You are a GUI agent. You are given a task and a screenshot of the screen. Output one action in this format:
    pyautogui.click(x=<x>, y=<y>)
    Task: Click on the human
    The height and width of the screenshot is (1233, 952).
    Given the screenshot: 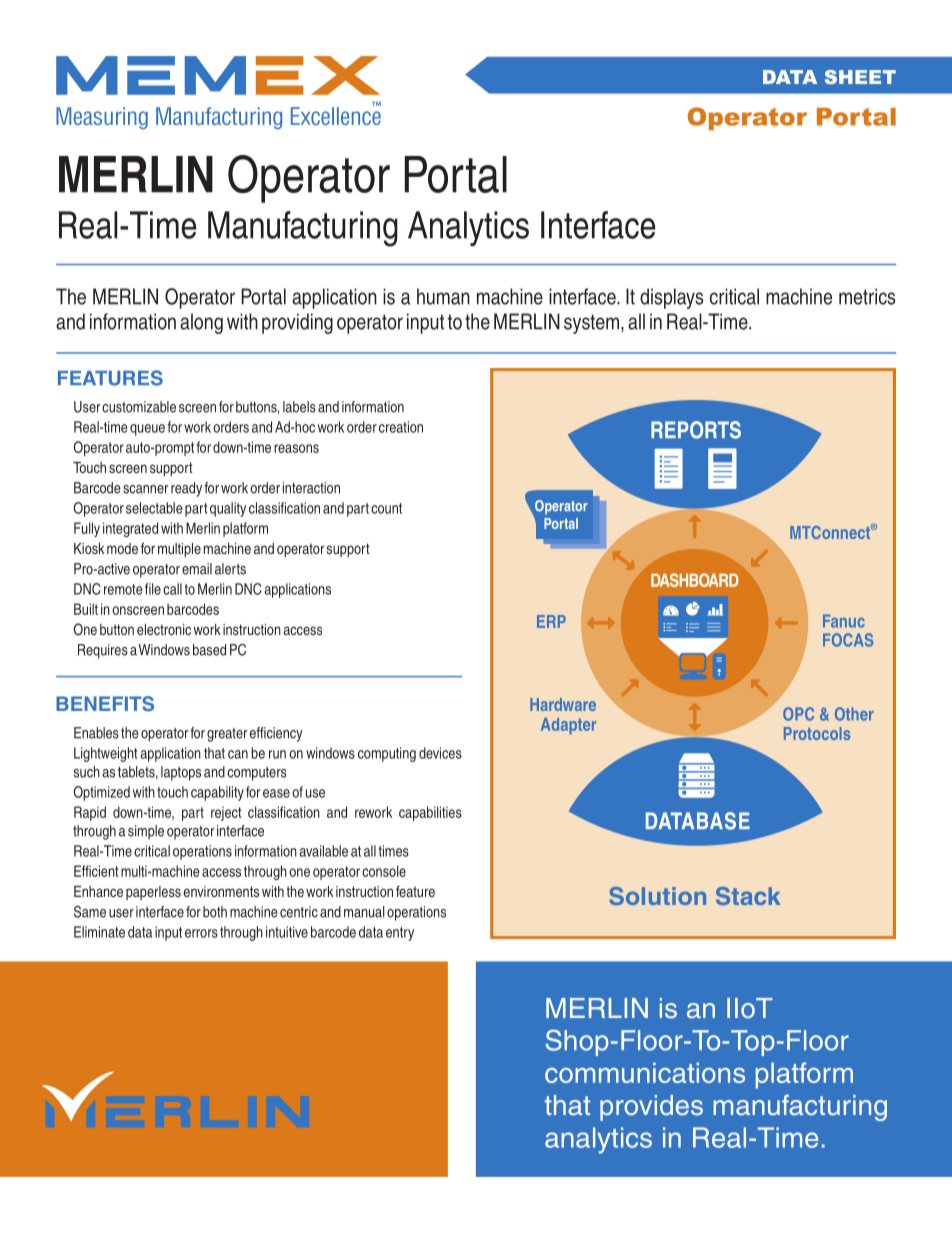 What is the action you would take?
    pyautogui.click(x=443, y=296)
